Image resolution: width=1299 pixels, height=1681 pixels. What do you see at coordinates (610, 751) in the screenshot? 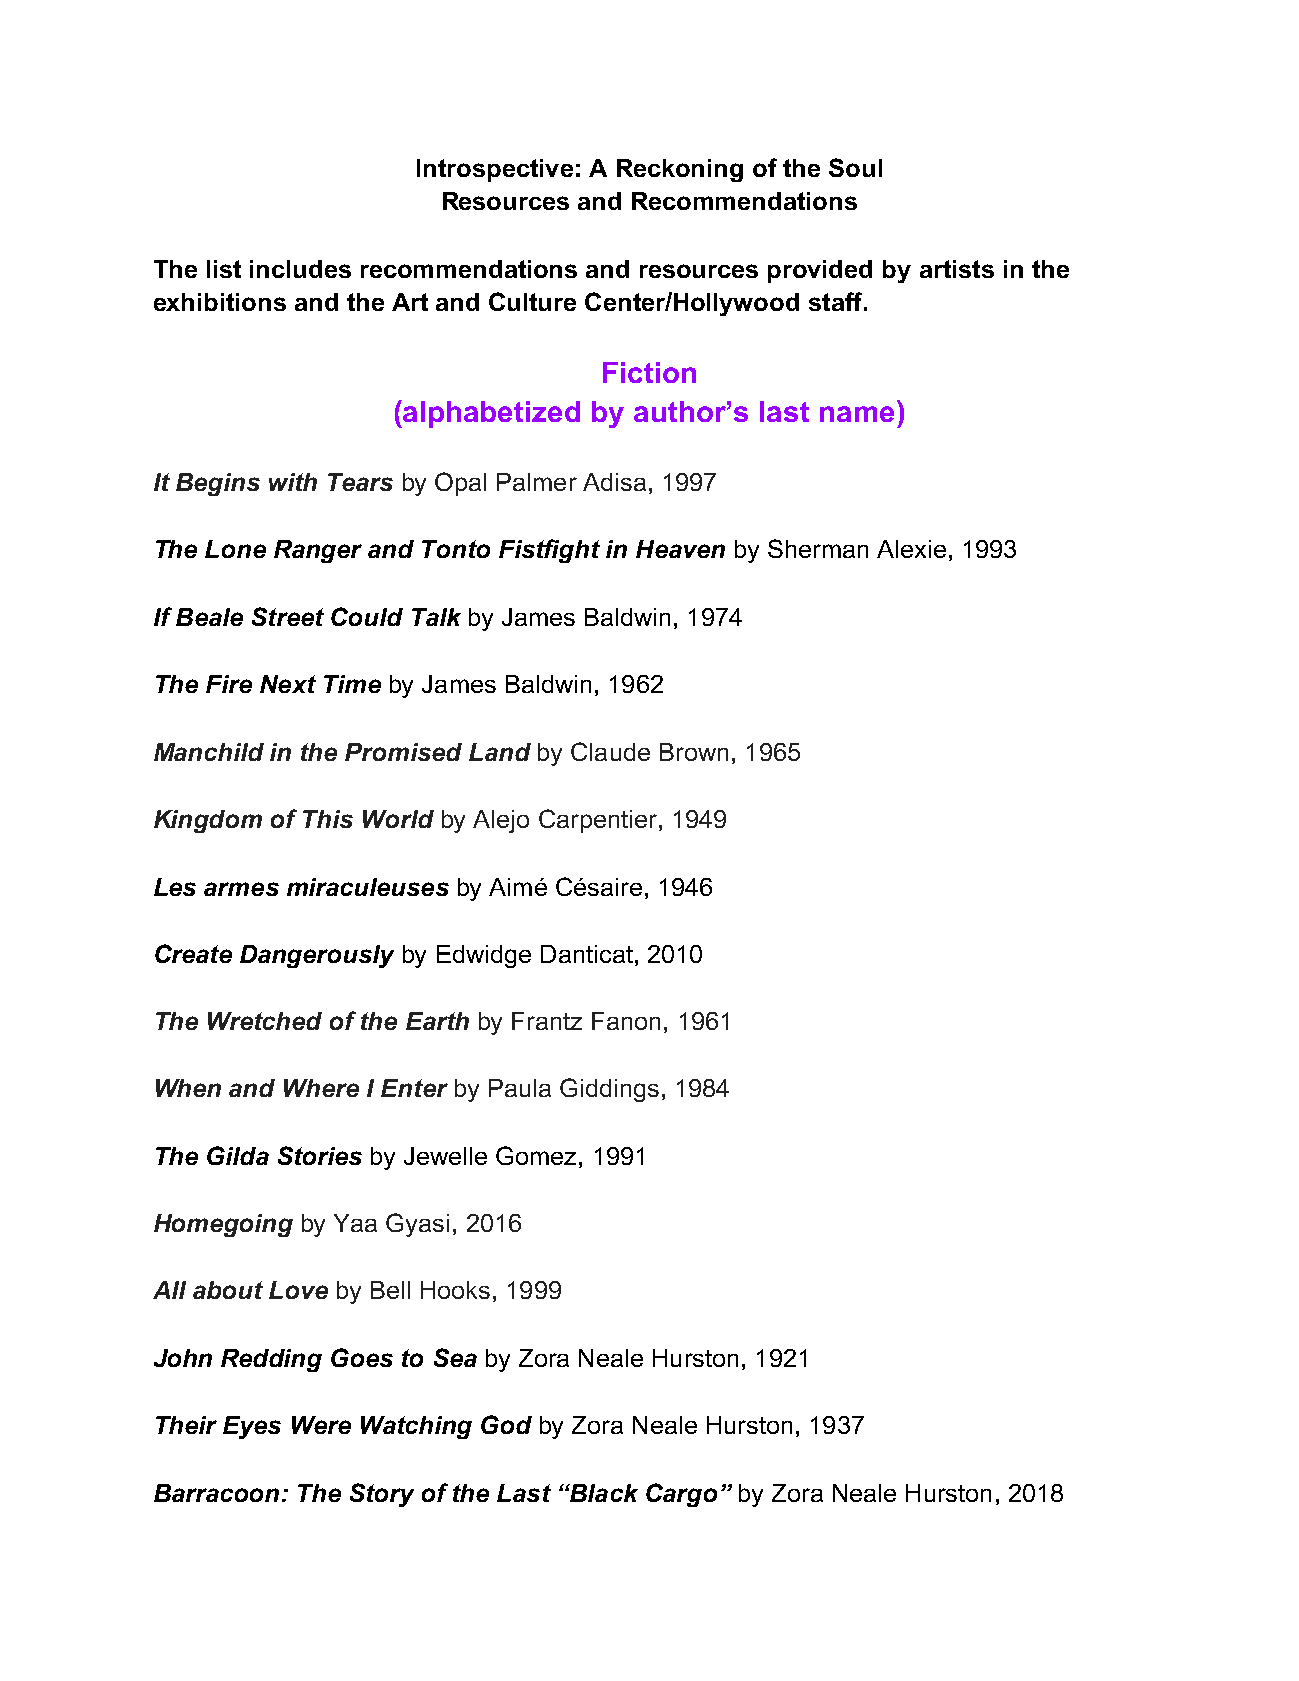
I see `Claude` at bounding box center [610, 751].
